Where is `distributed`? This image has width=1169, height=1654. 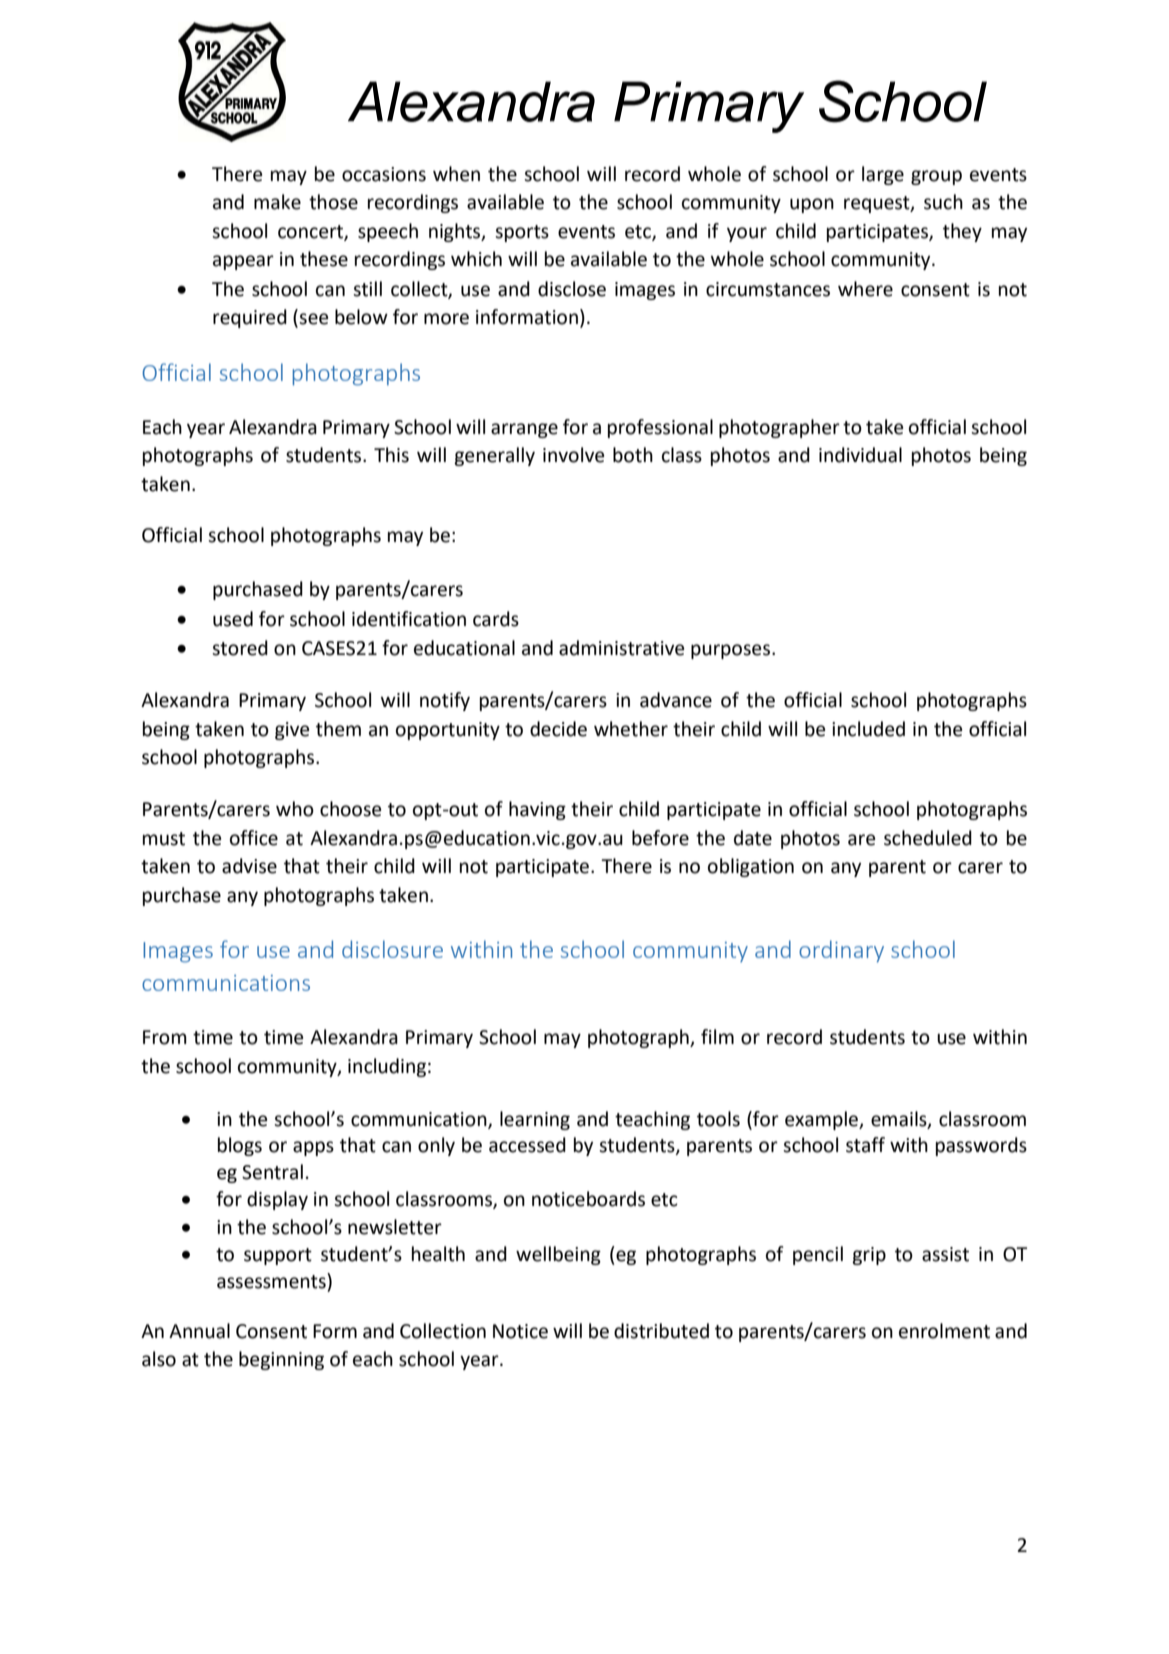 distributed is located at coordinates (661, 1331).
